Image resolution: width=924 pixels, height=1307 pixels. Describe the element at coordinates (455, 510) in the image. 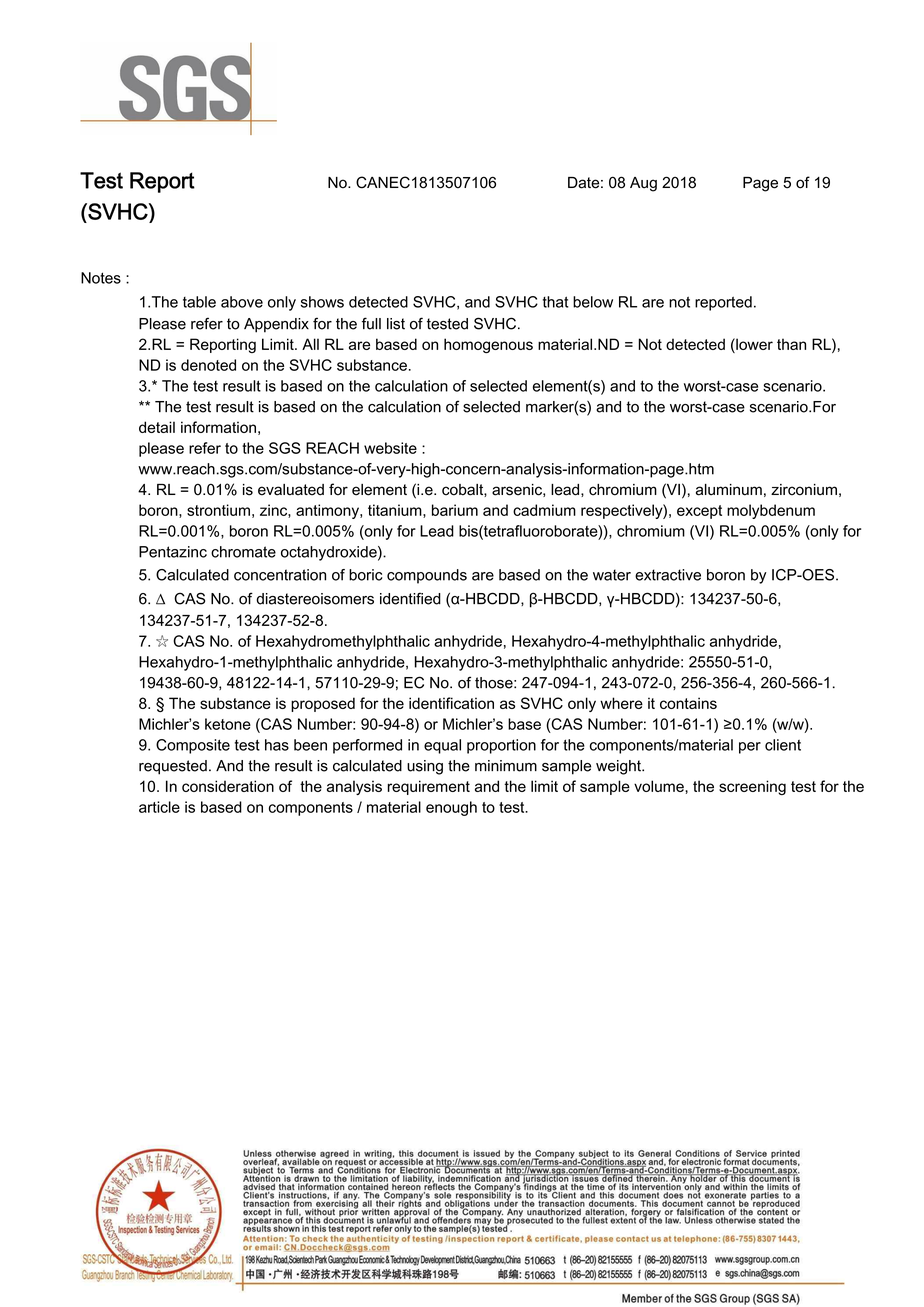

I see `barium` at that location.
